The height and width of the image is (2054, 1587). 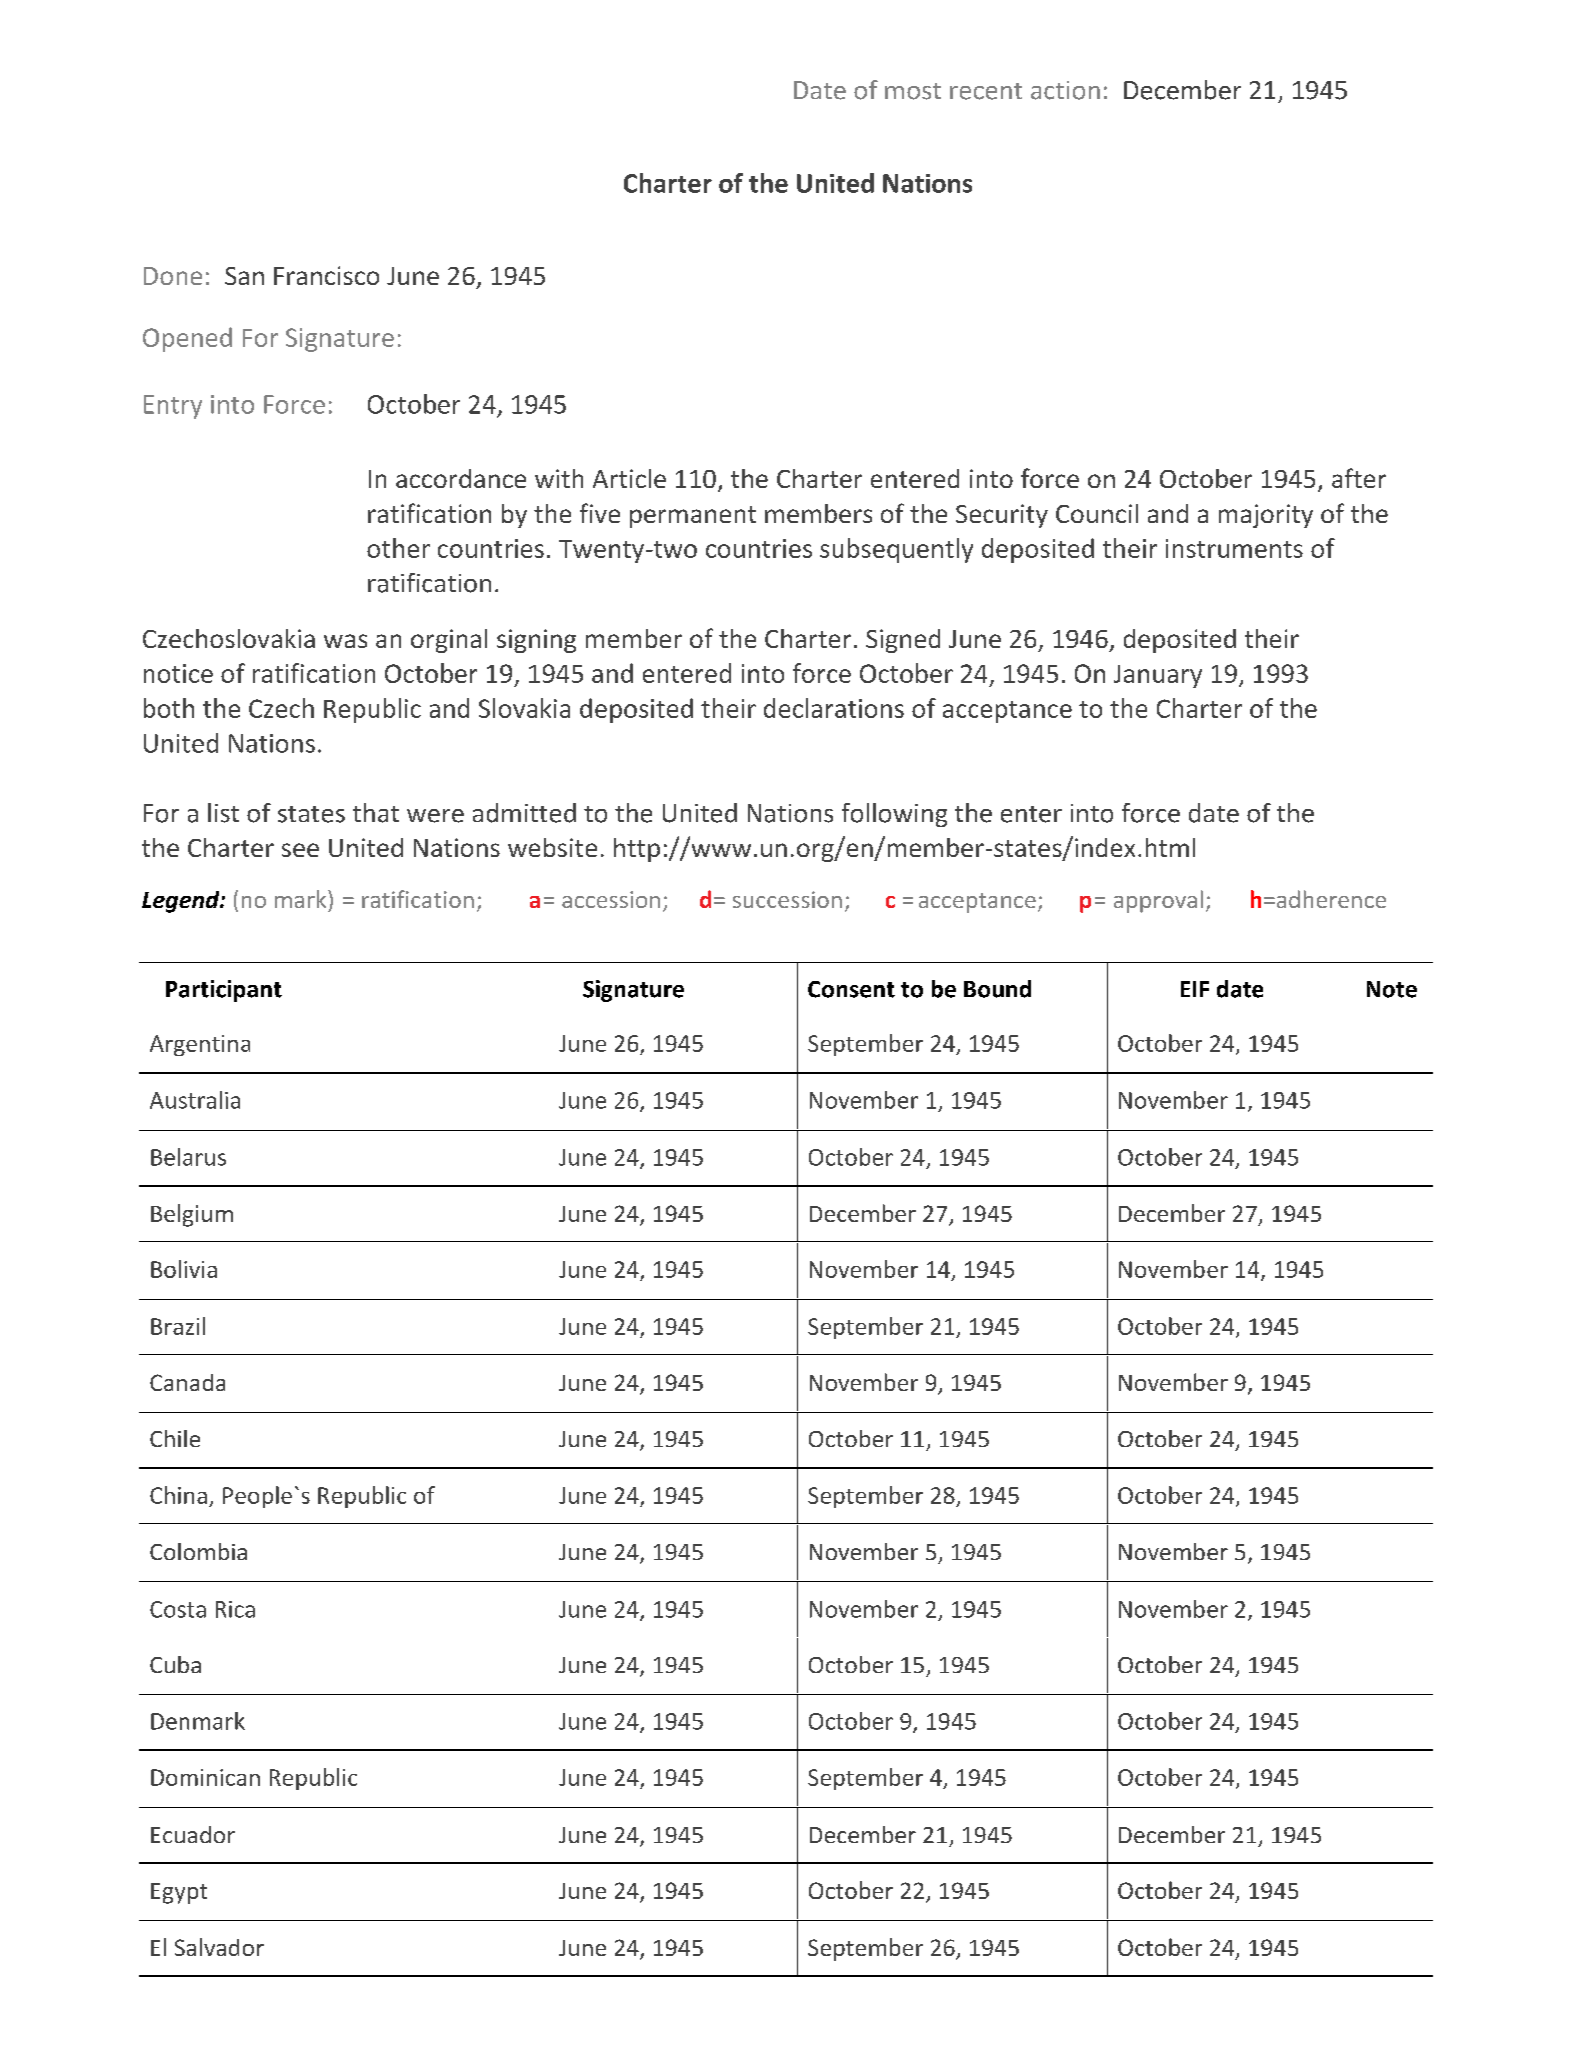 I want to click on Ecuador, so click(x=193, y=1834).
